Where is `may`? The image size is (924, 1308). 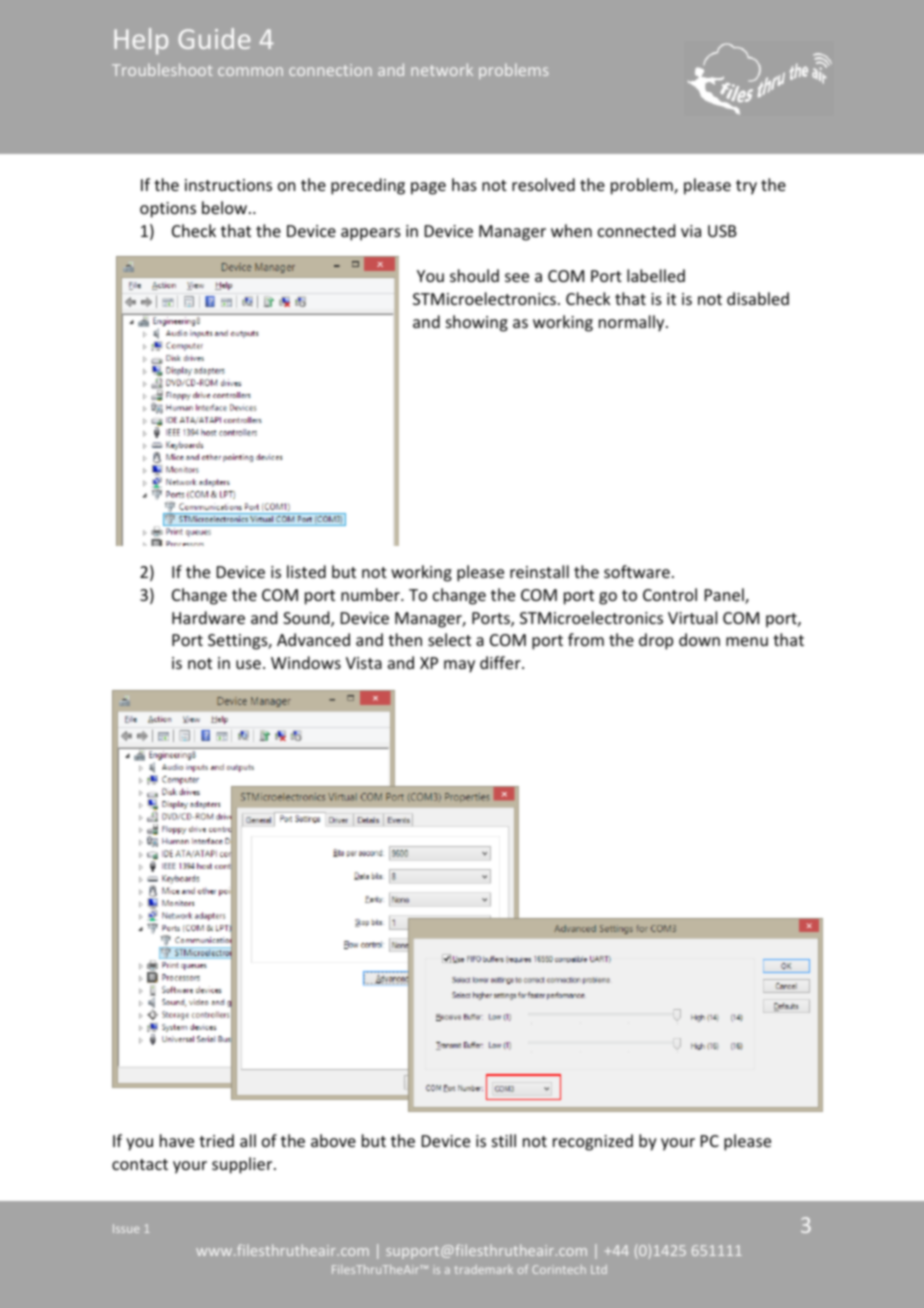 may is located at coordinates (459, 666).
